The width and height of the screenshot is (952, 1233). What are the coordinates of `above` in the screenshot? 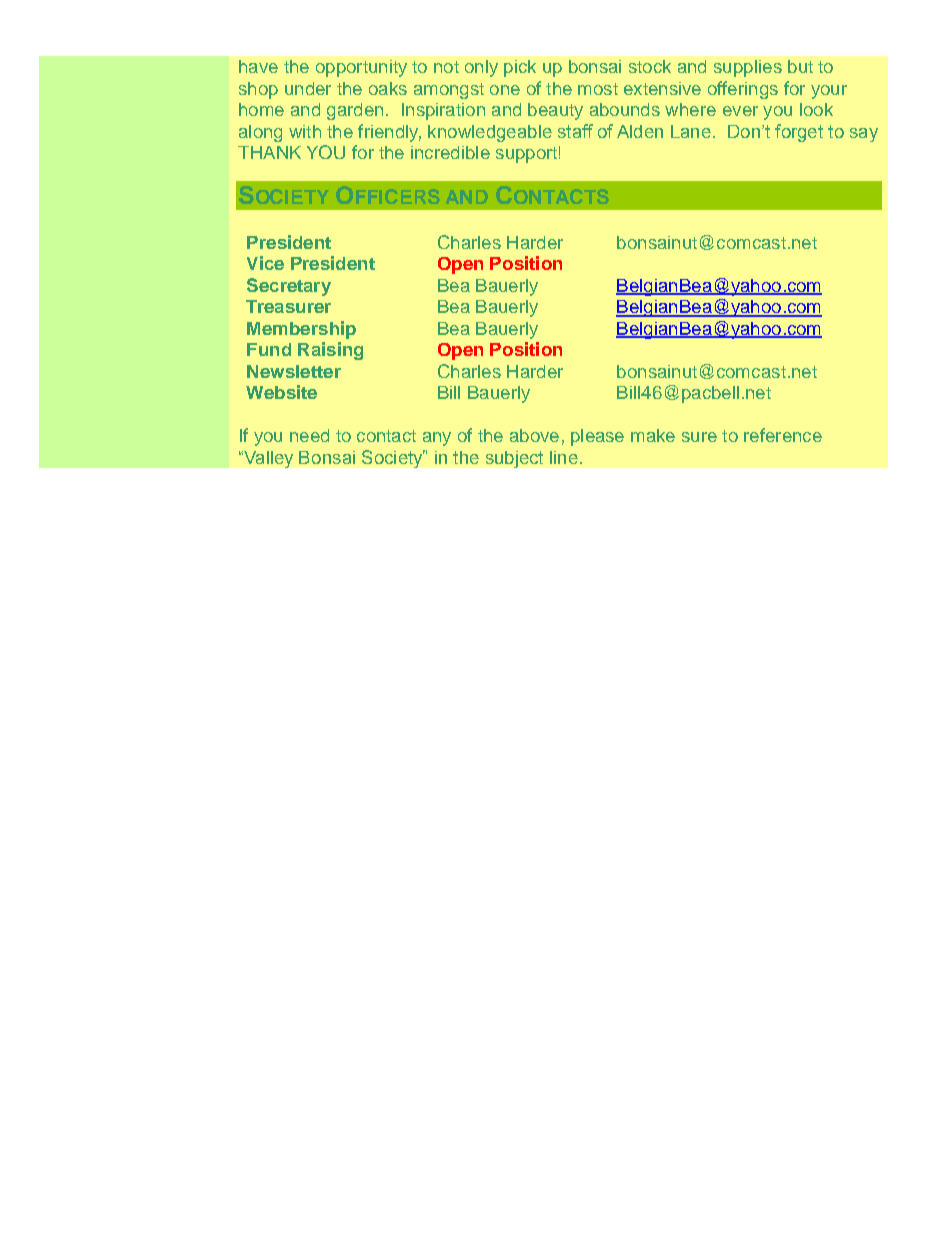 It's located at (534, 435).
